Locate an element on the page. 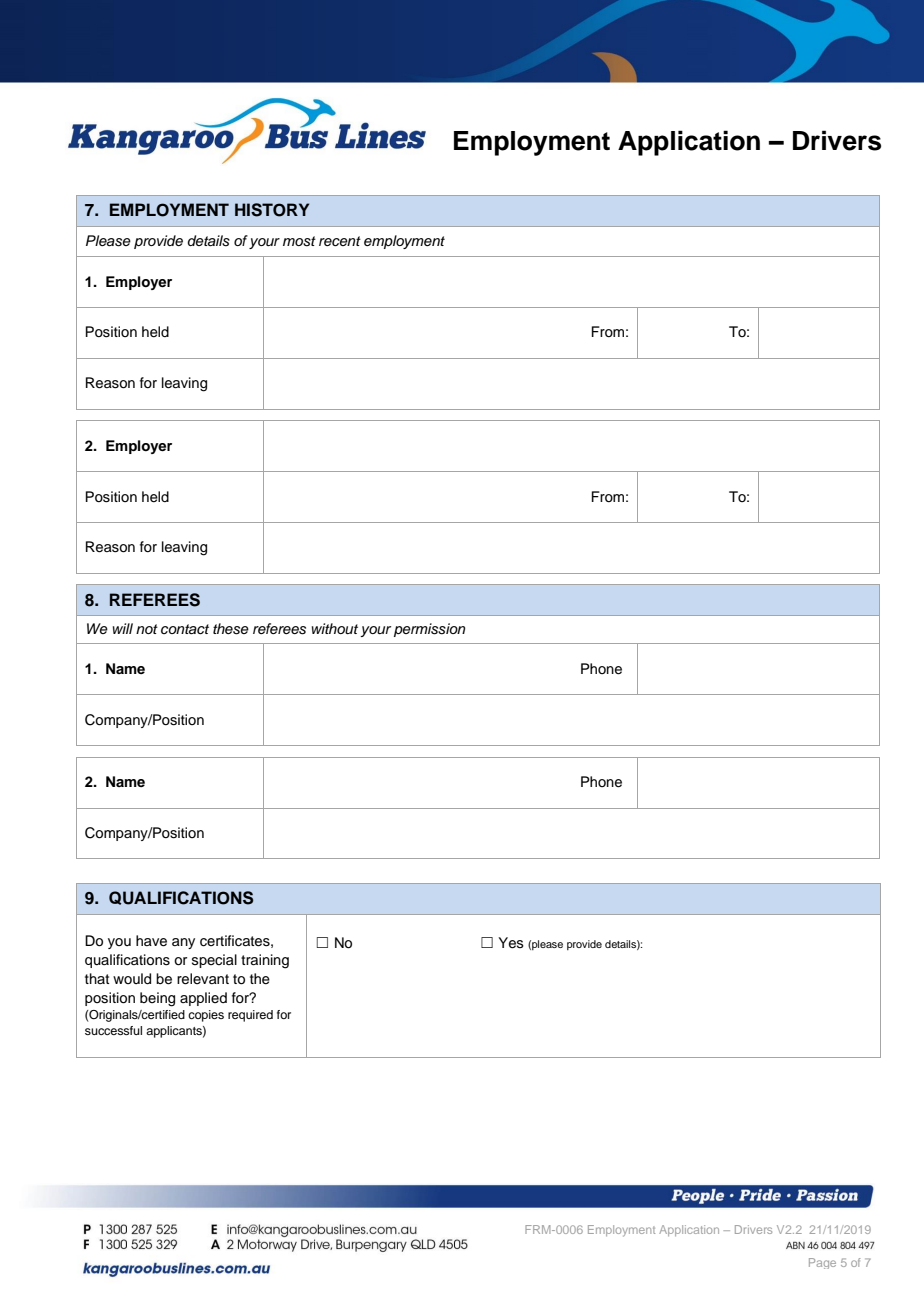 Image resolution: width=924 pixels, height=1308 pixels. successful is located at coordinates (113, 1030).
